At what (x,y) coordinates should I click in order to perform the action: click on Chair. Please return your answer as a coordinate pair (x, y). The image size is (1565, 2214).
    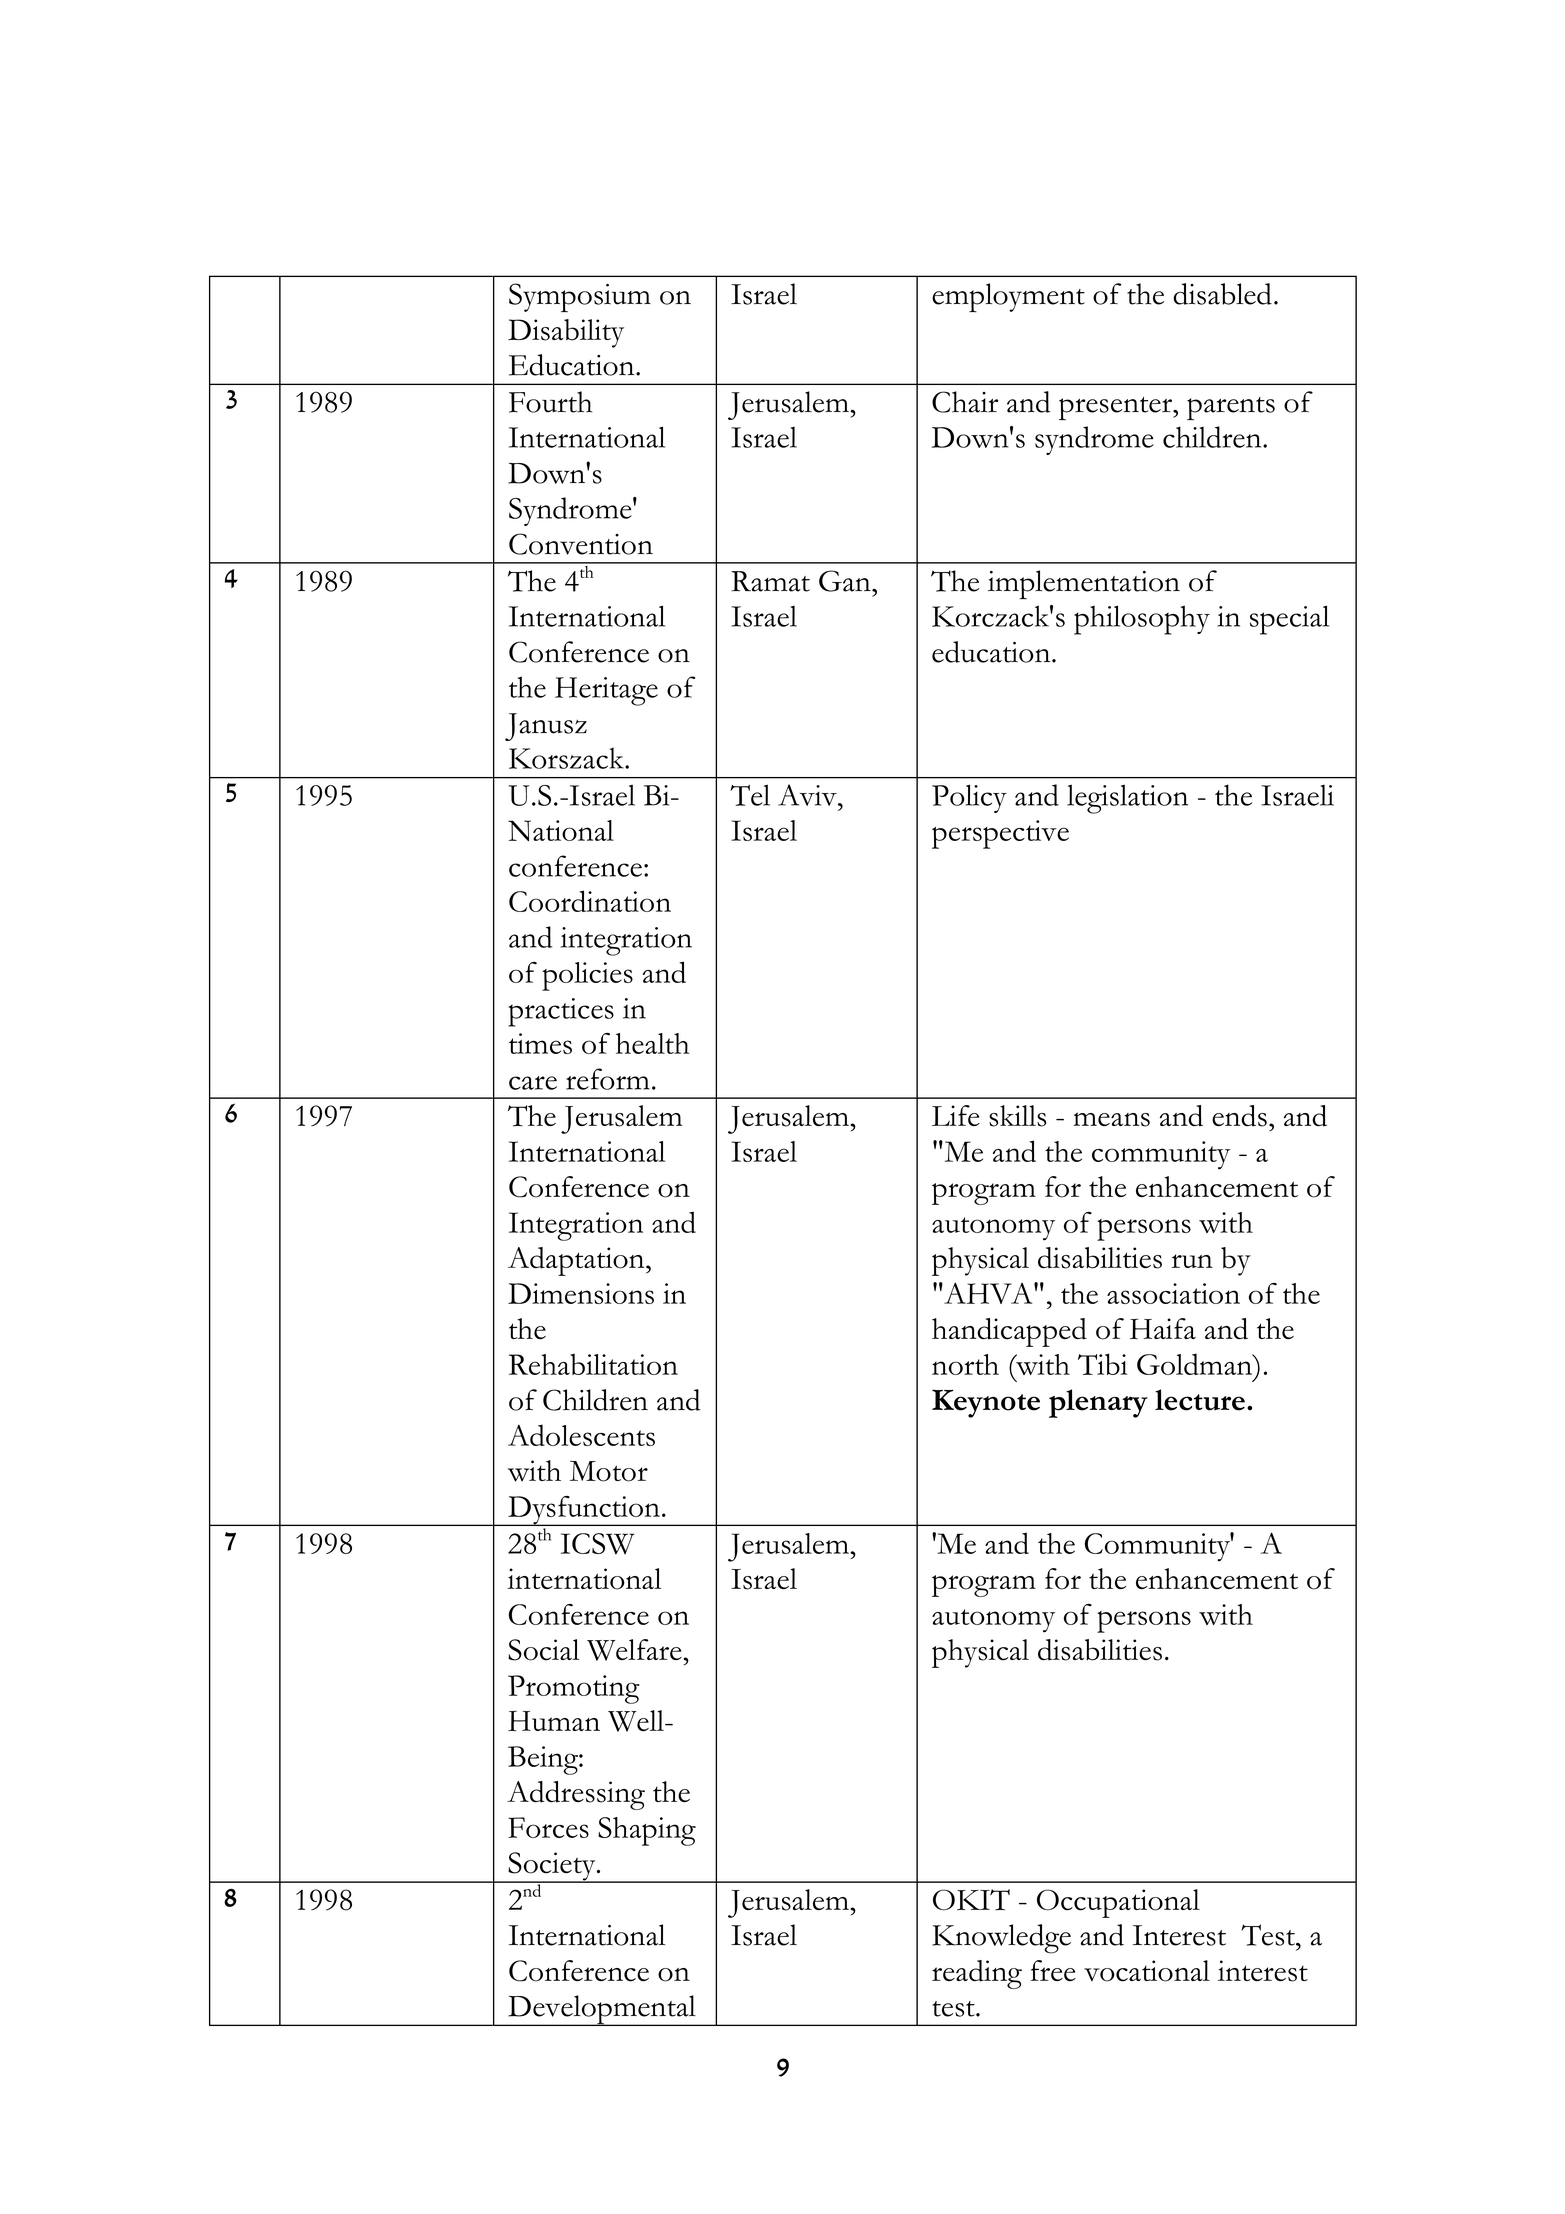
    Looking at the image, I should click on (965, 402).
